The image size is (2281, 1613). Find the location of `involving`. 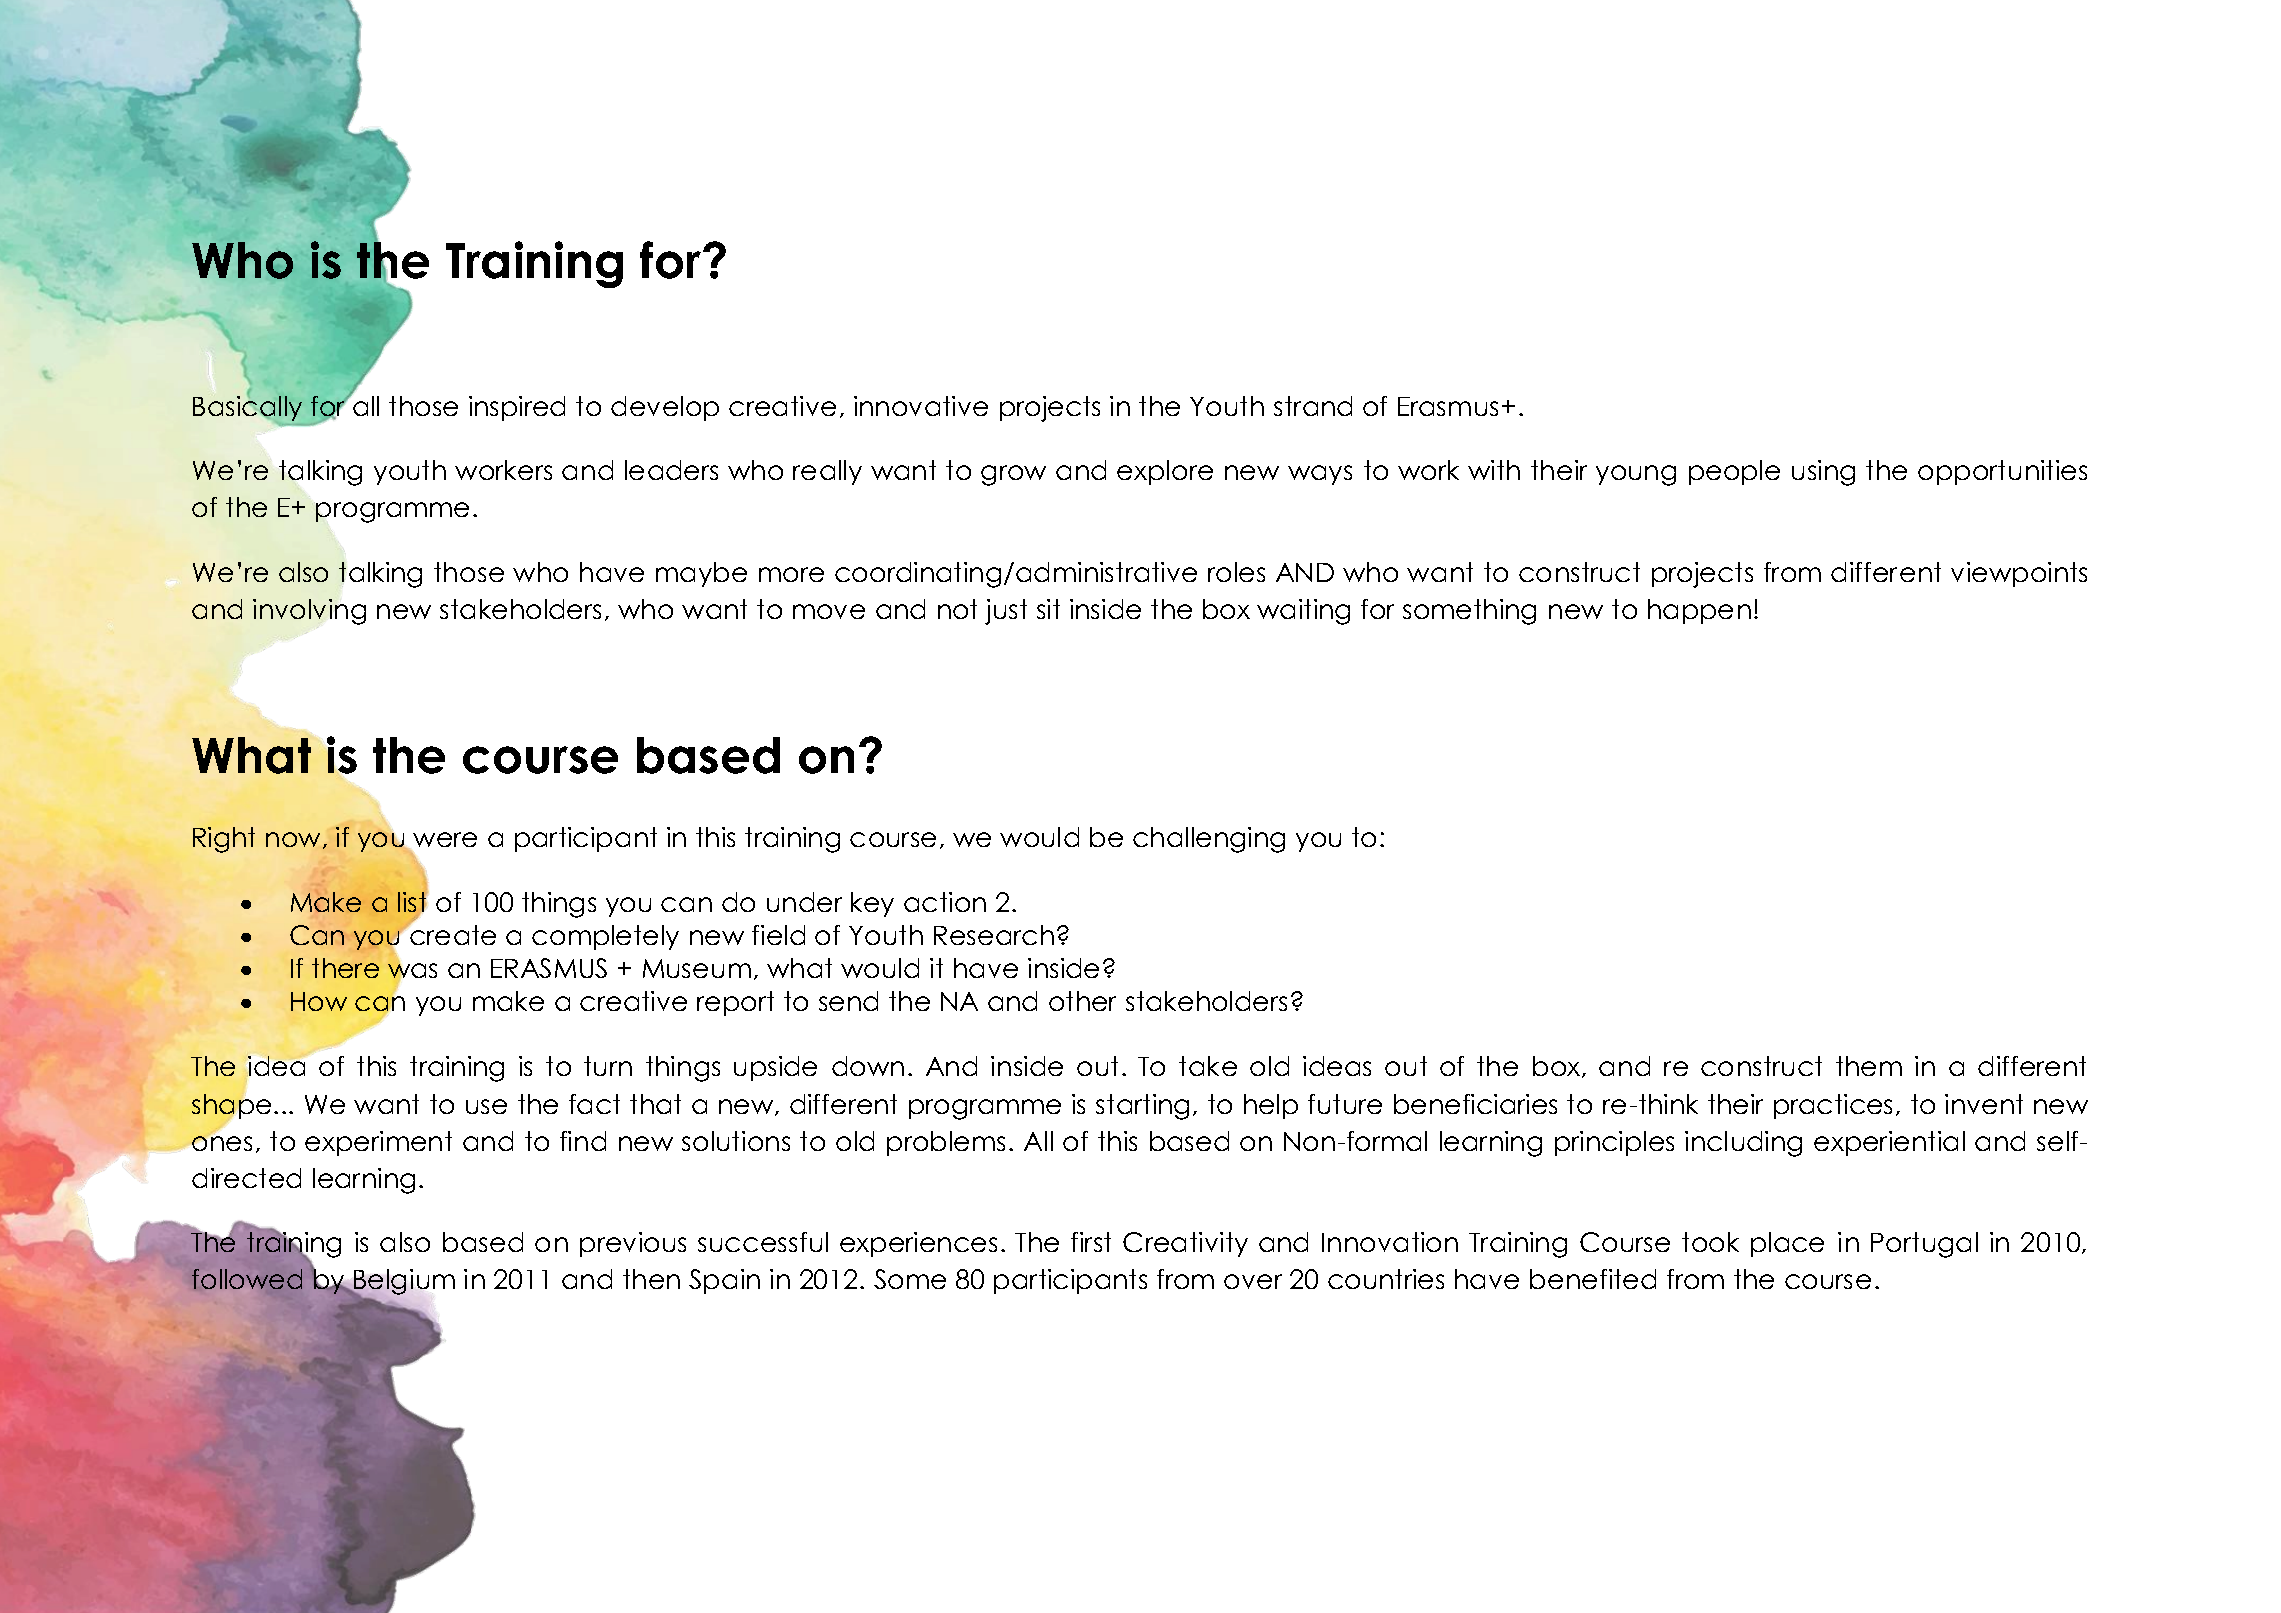

involving is located at coordinates (309, 612).
